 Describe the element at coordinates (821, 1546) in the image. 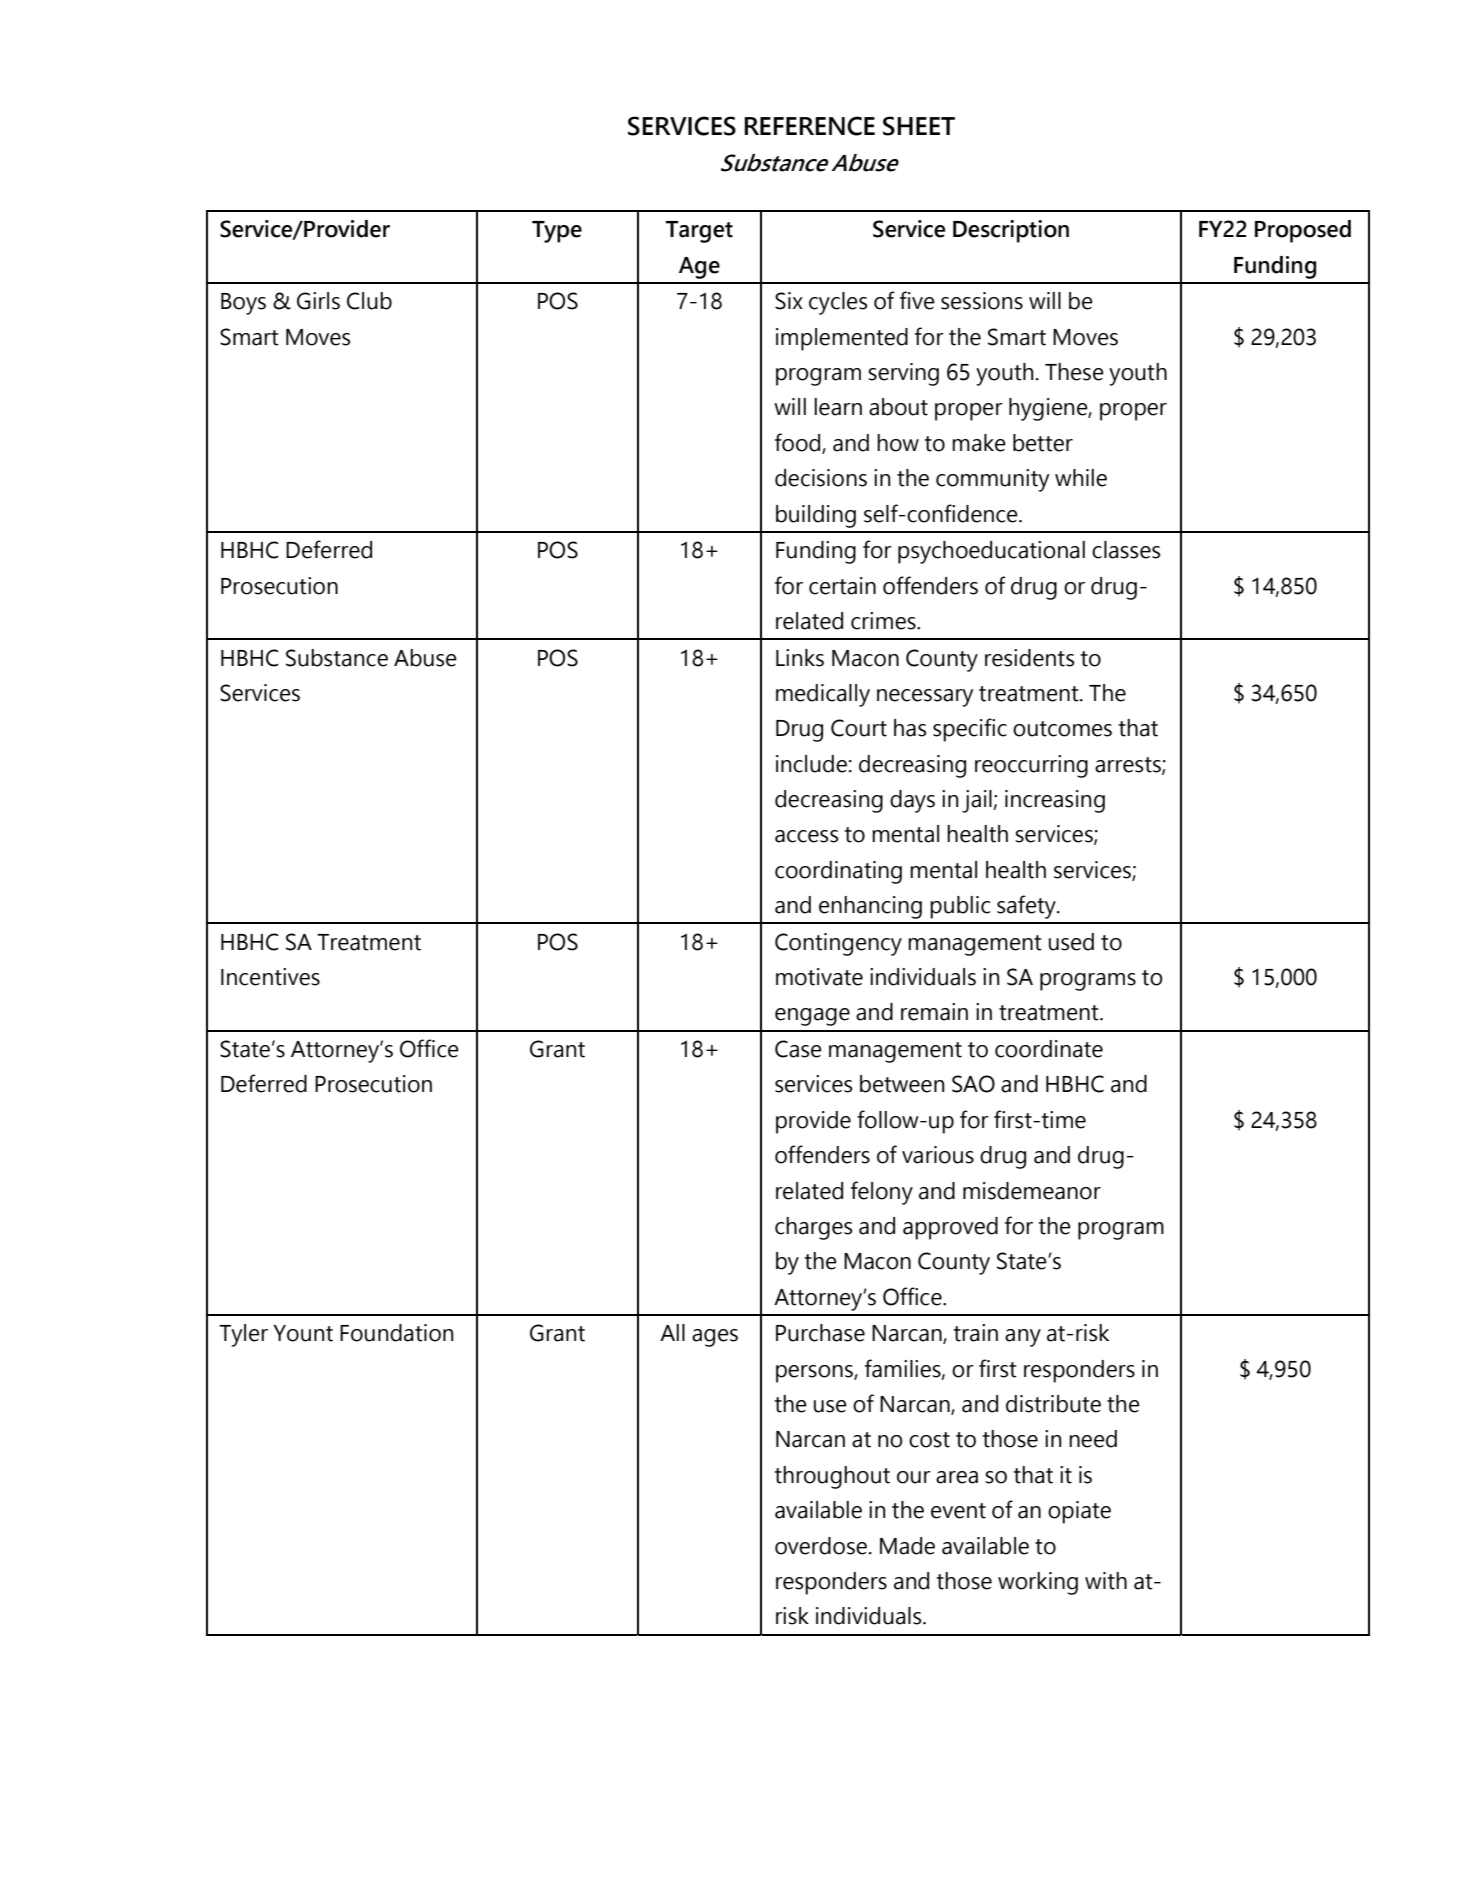

I see `overdose` at that location.
